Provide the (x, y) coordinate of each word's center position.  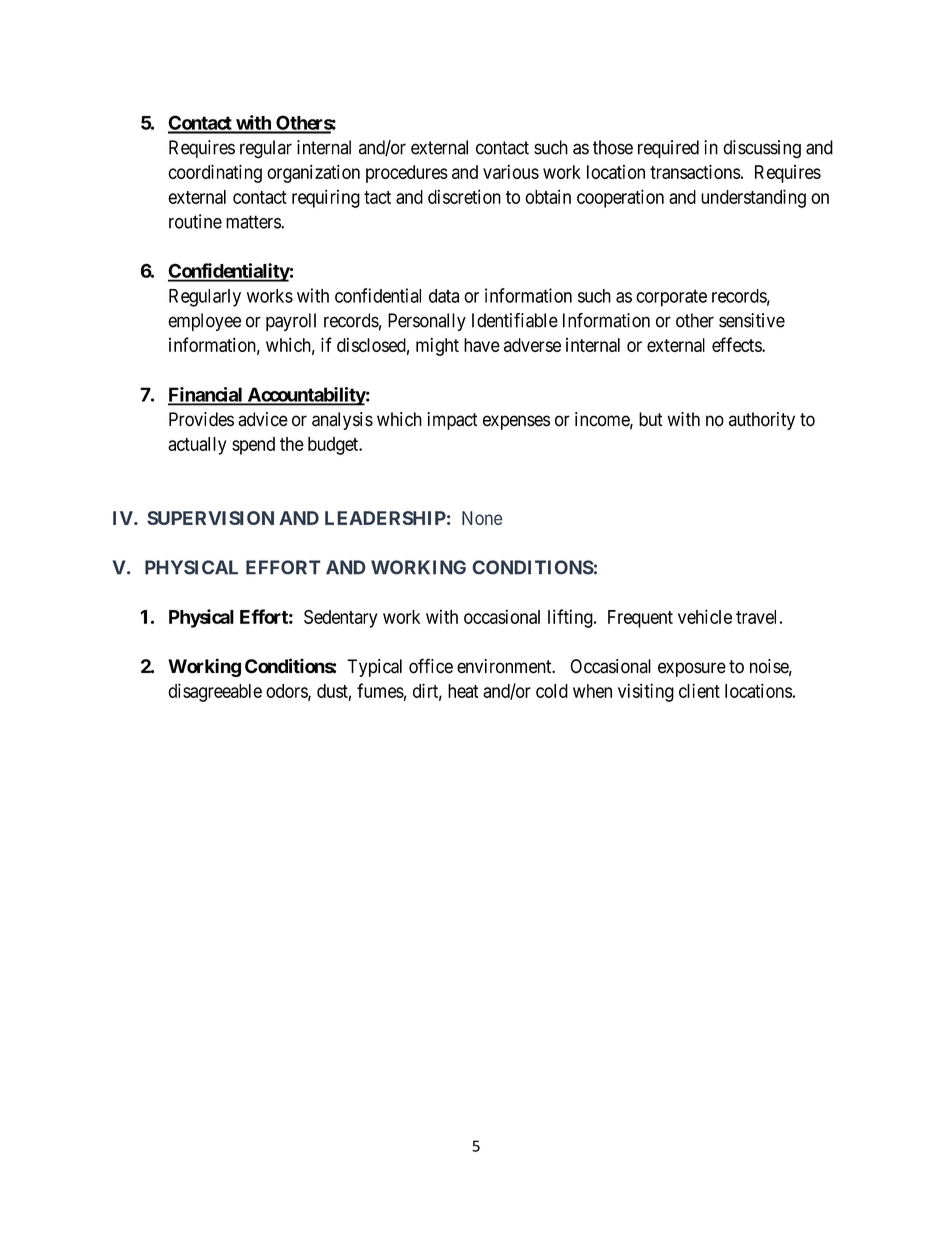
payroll (291, 322)
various (511, 172)
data (444, 296)
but (651, 419)
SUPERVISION (210, 518)
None (482, 518)
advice (263, 419)
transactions (695, 172)
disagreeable (215, 692)
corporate (671, 298)
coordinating (215, 174)
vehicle (705, 616)
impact (452, 421)
